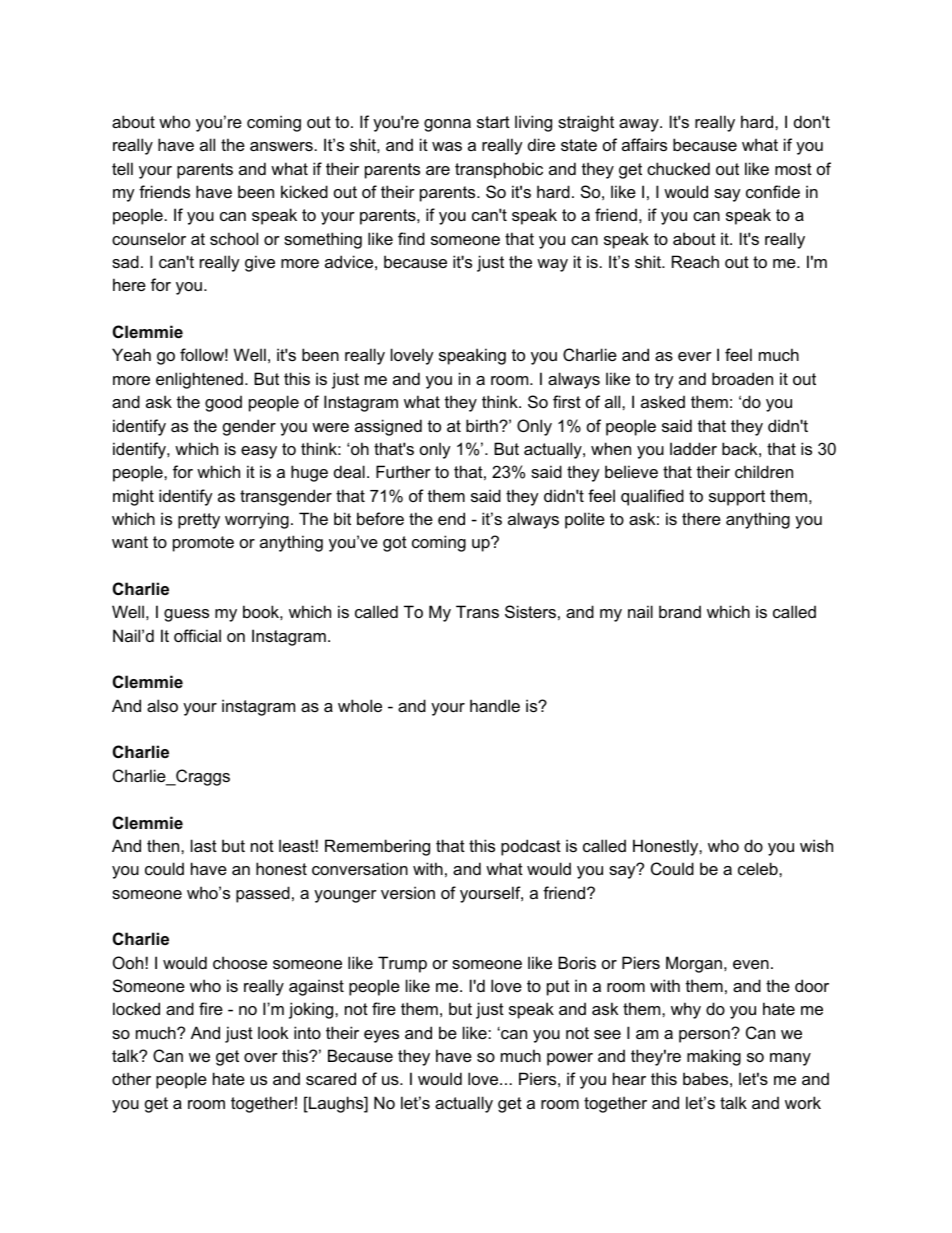 Image resolution: width=952 pixels, height=1233 pixels. What do you see at coordinates (281, 146) in the page?
I see `answers` at bounding box center [281, 146].
